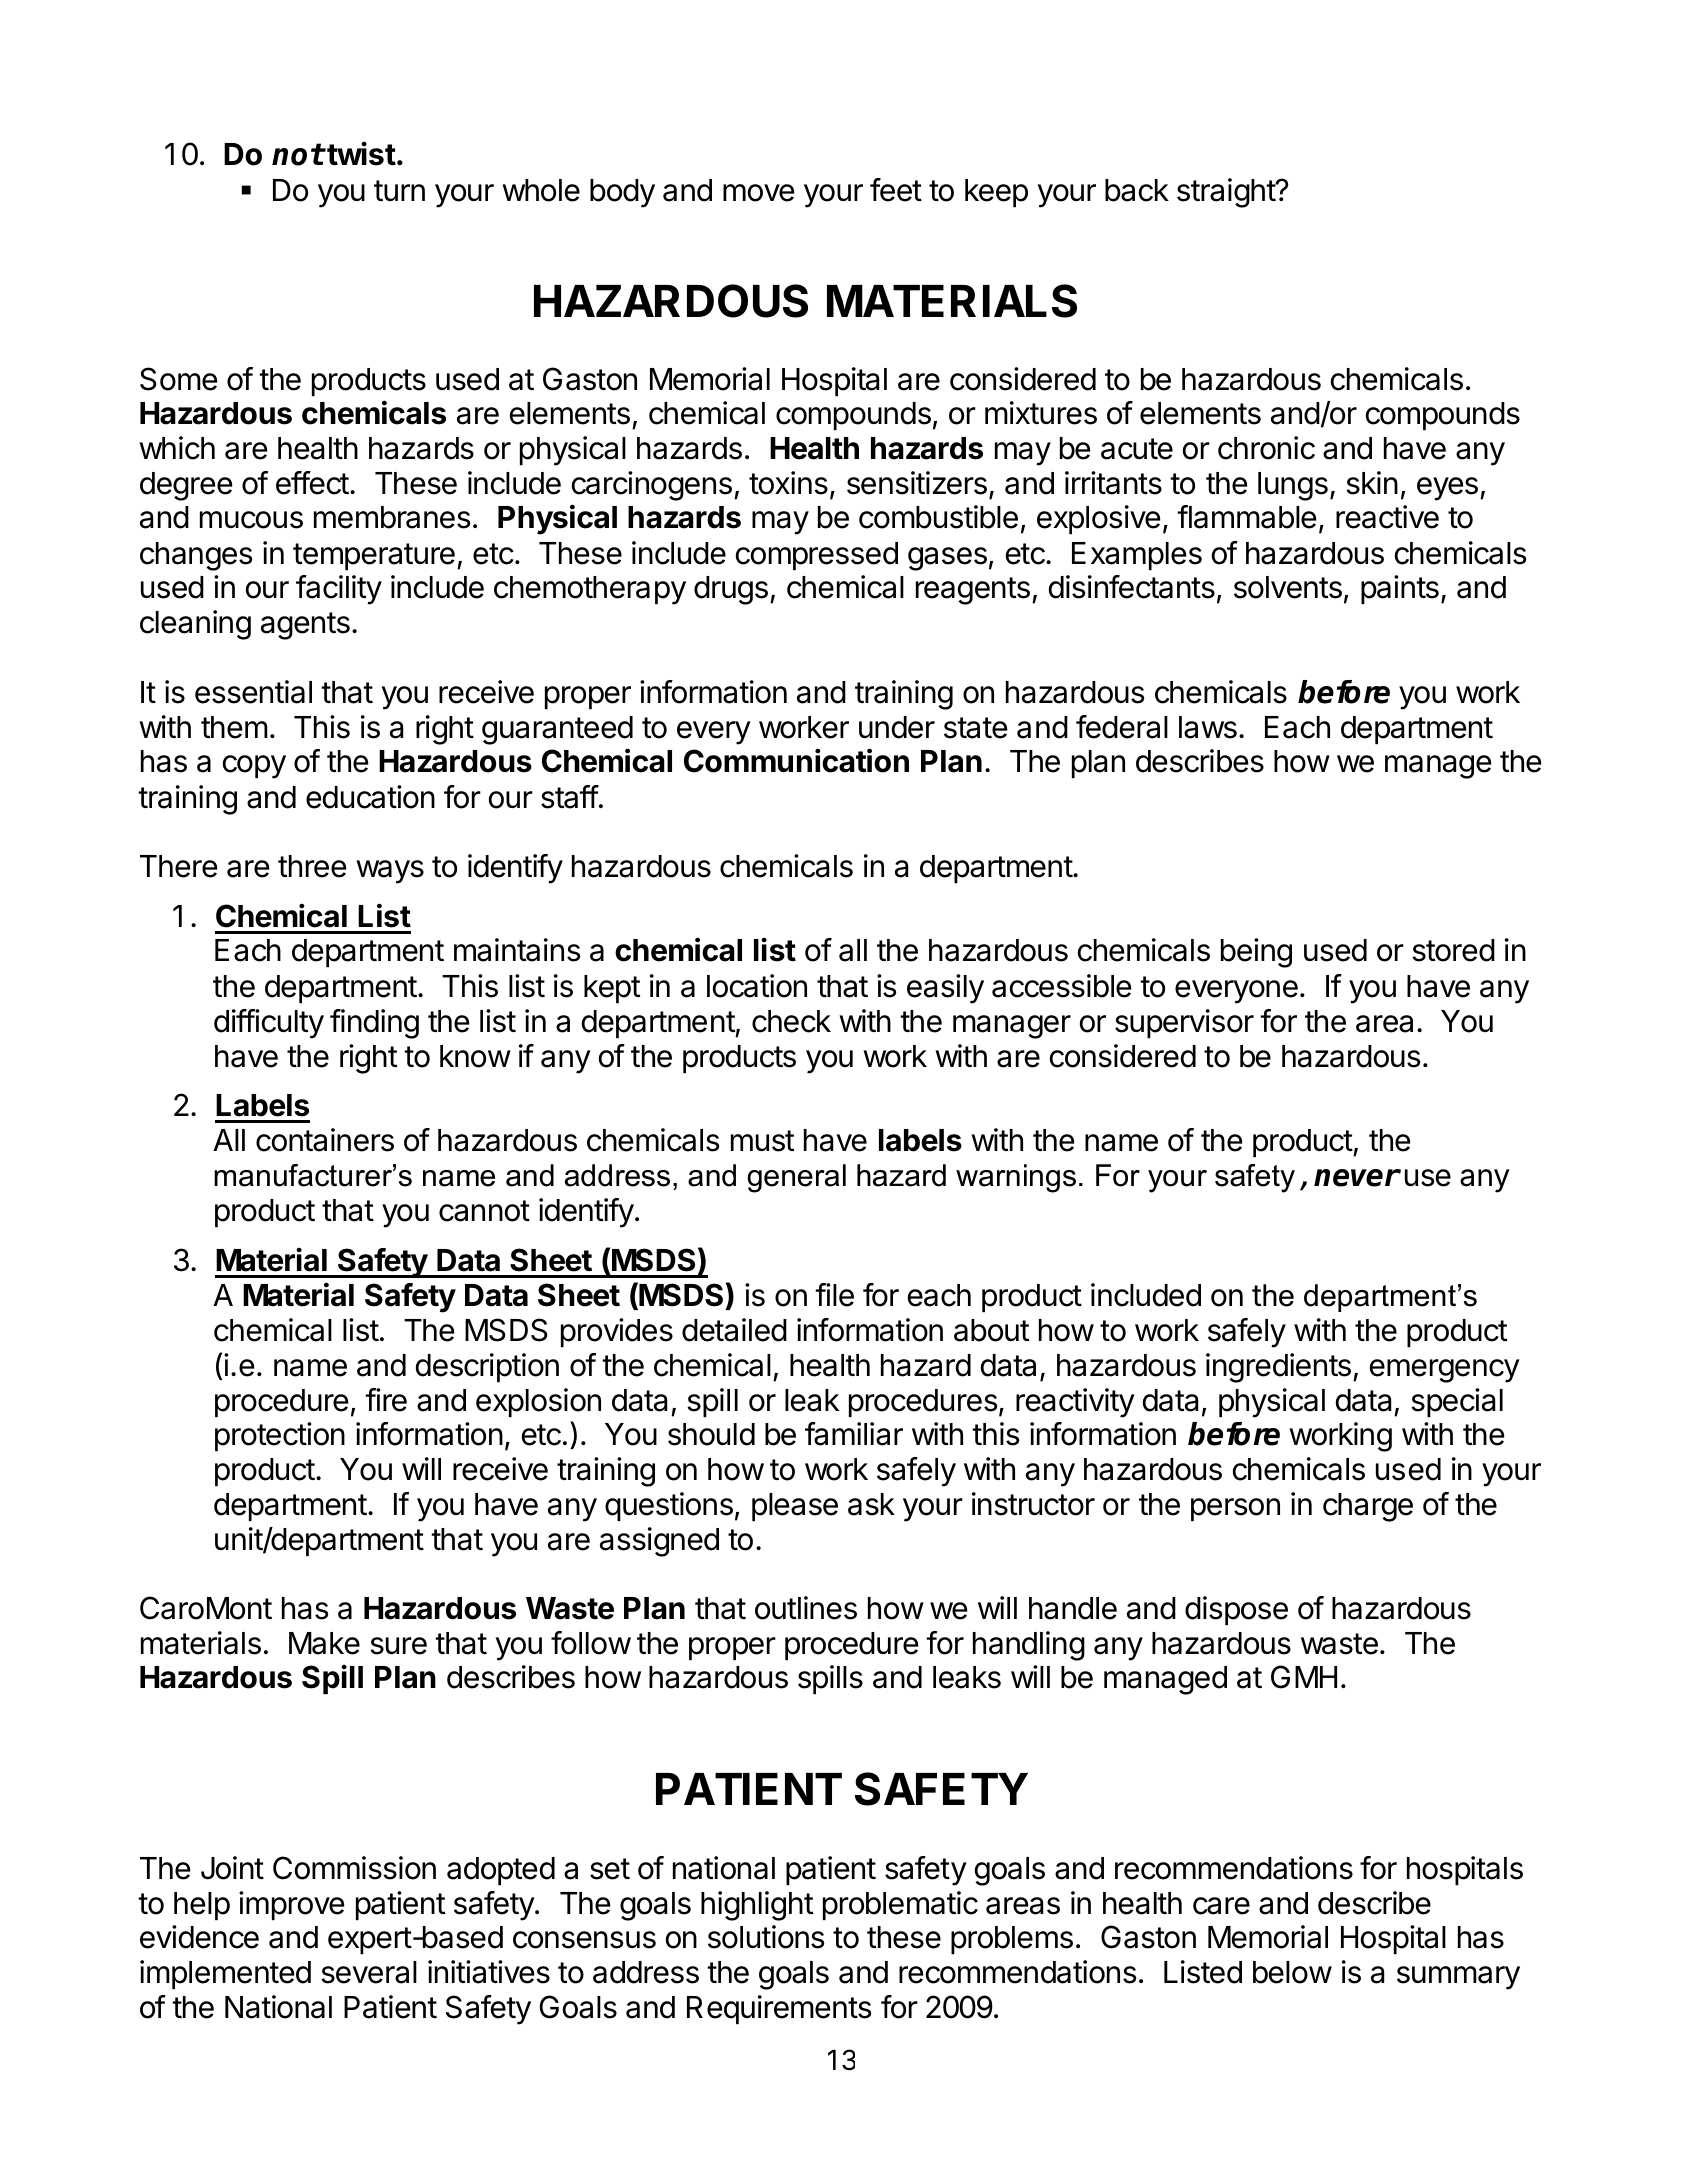 The width and height of the screenshot is (1681, 2176). Describe the element at coordinates (369, 1972) in the screenshot. I see `several` at that location.
